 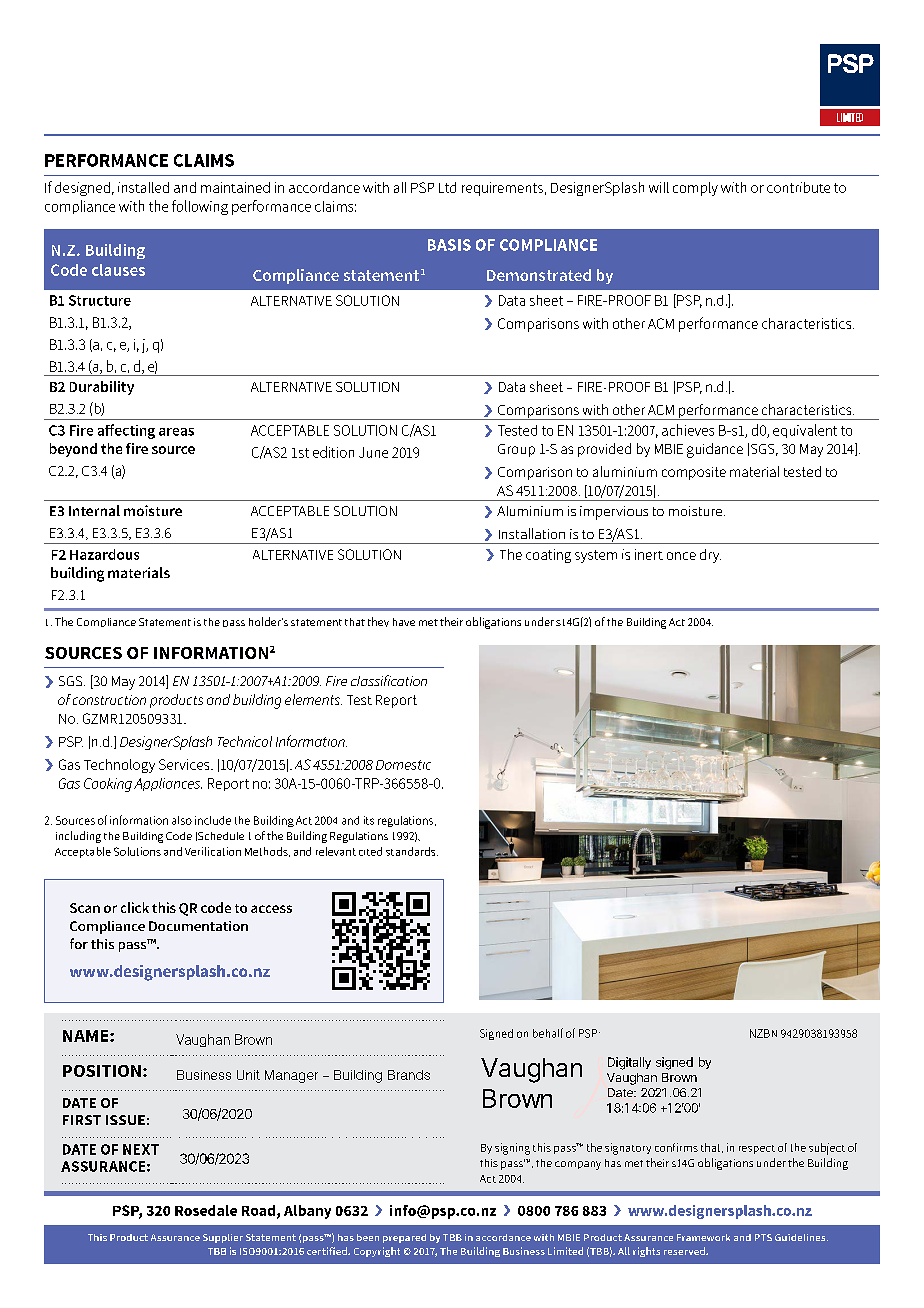 What do you see at coordinates (449, 245) in the document?
I see `BASIS` at bounding box center [449, 245].
